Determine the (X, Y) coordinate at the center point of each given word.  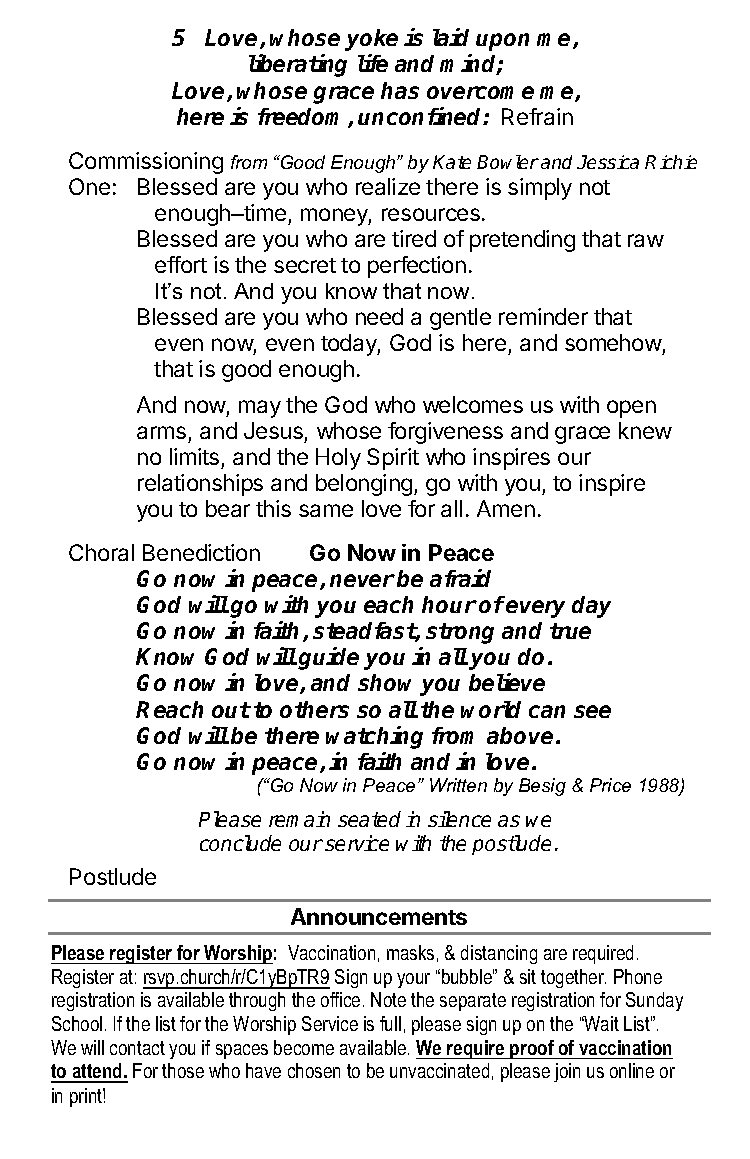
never (362, 580)
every (535, 609)
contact (137, 1048)
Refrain (537, 116)
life (373, 63)
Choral (101, 552)
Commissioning (146, 163)
